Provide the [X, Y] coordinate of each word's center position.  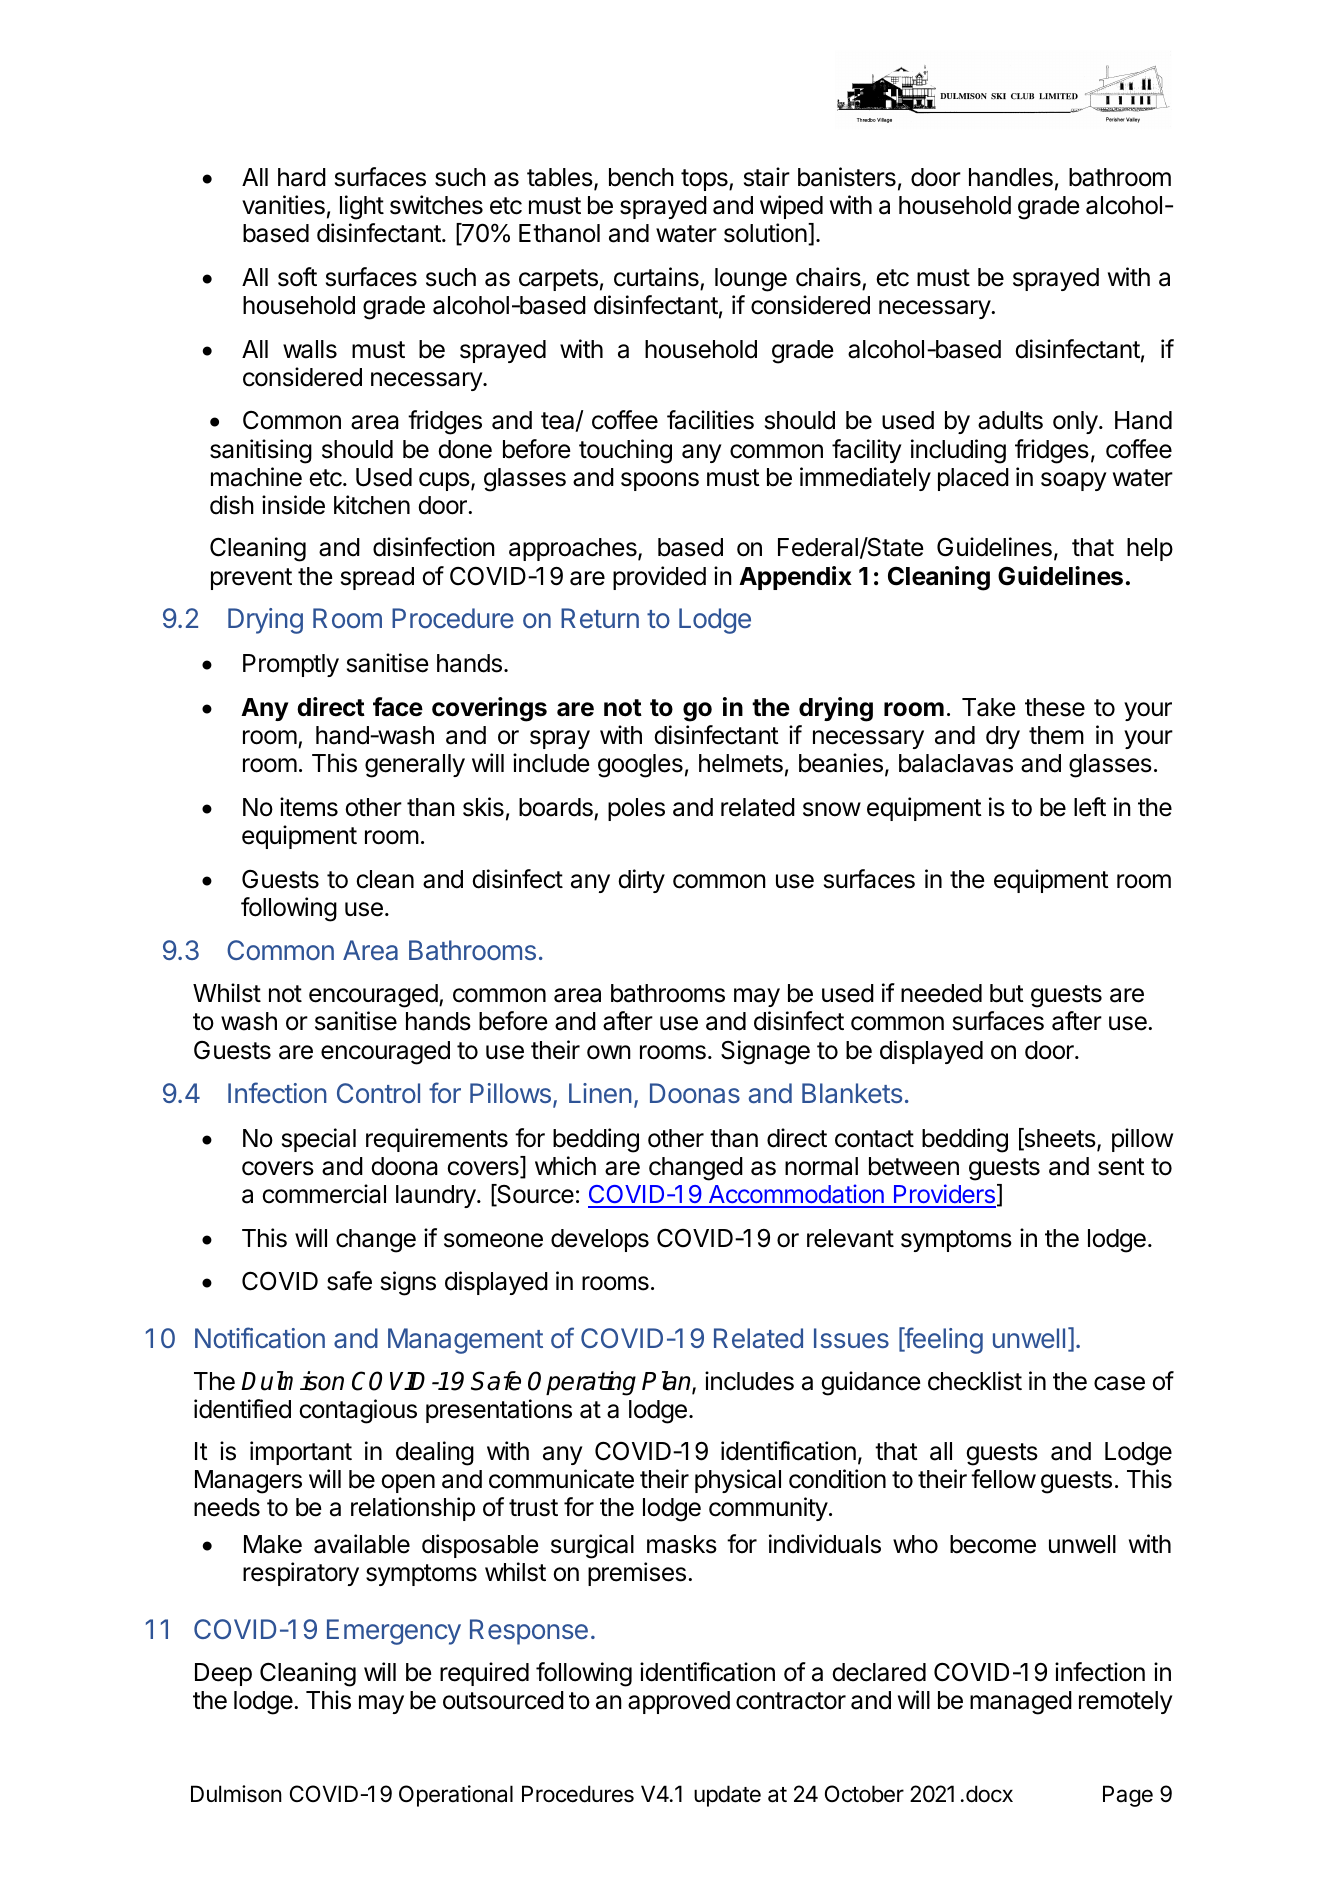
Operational [456, 1796]
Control [378, 1093]
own [609, 1052]
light [362, 207]
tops [705, 180]
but [1007, 993]
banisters [847, 177]
